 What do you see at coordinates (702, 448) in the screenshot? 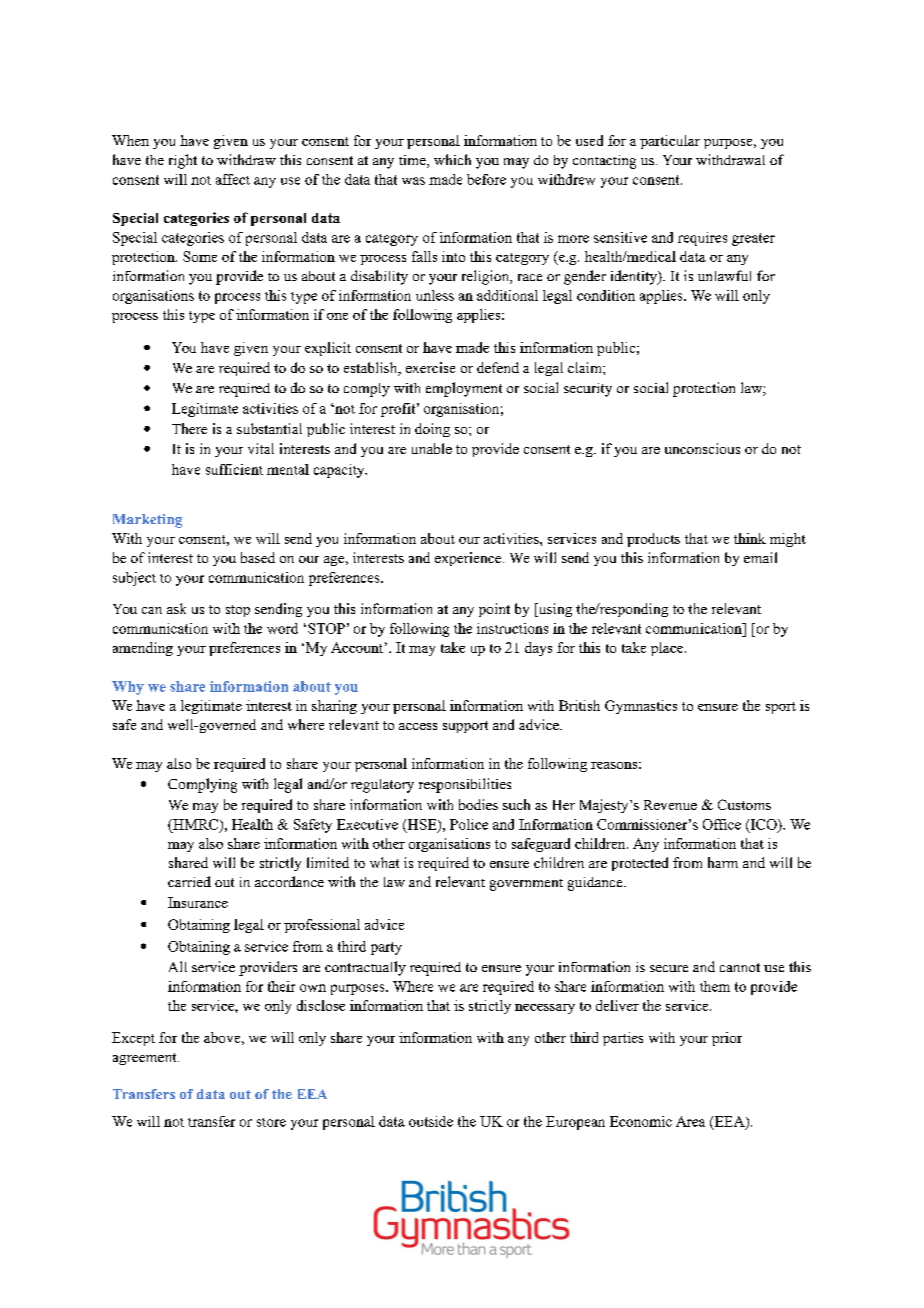
I see `unconscious` at bounding box center [702, 448].
